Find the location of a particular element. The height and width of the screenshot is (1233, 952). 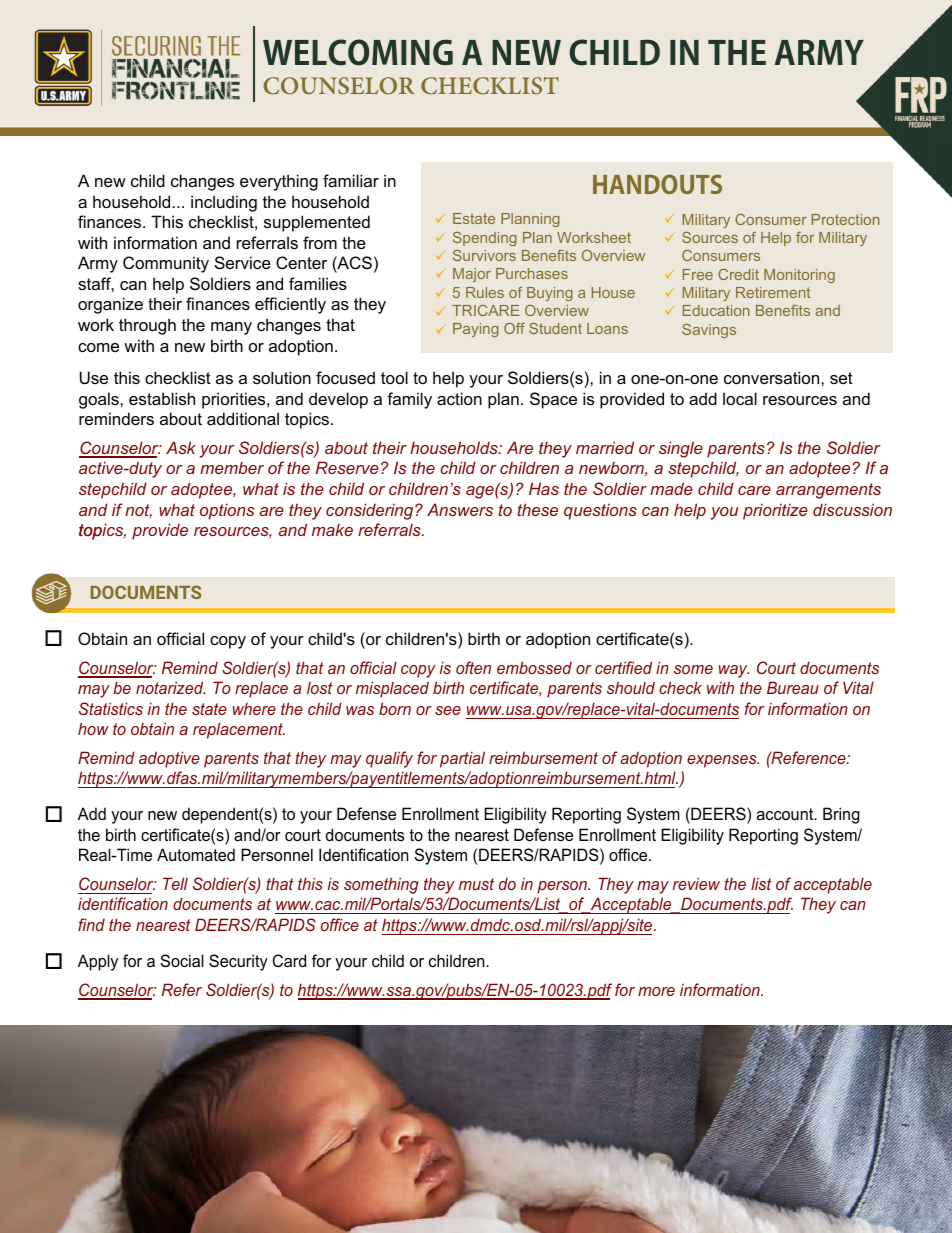

WELCOMING is located at coordinates (358, 52).
